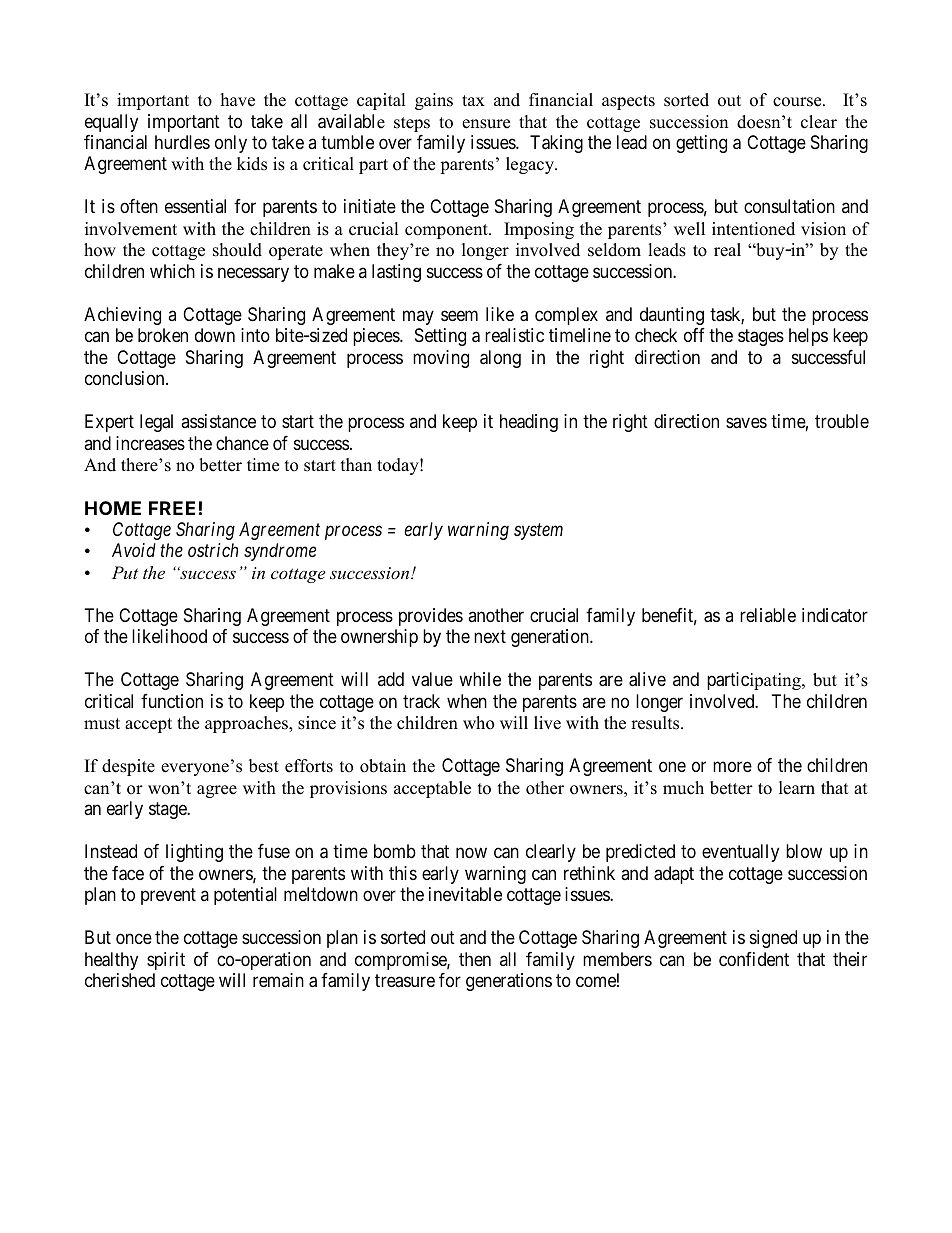 Image resolution: width=952 pixels, height=1233 pixels. What do you see at coordinates (166, 961) in the screenshot?
I see `spirit` at bounding box center [166, 961].
